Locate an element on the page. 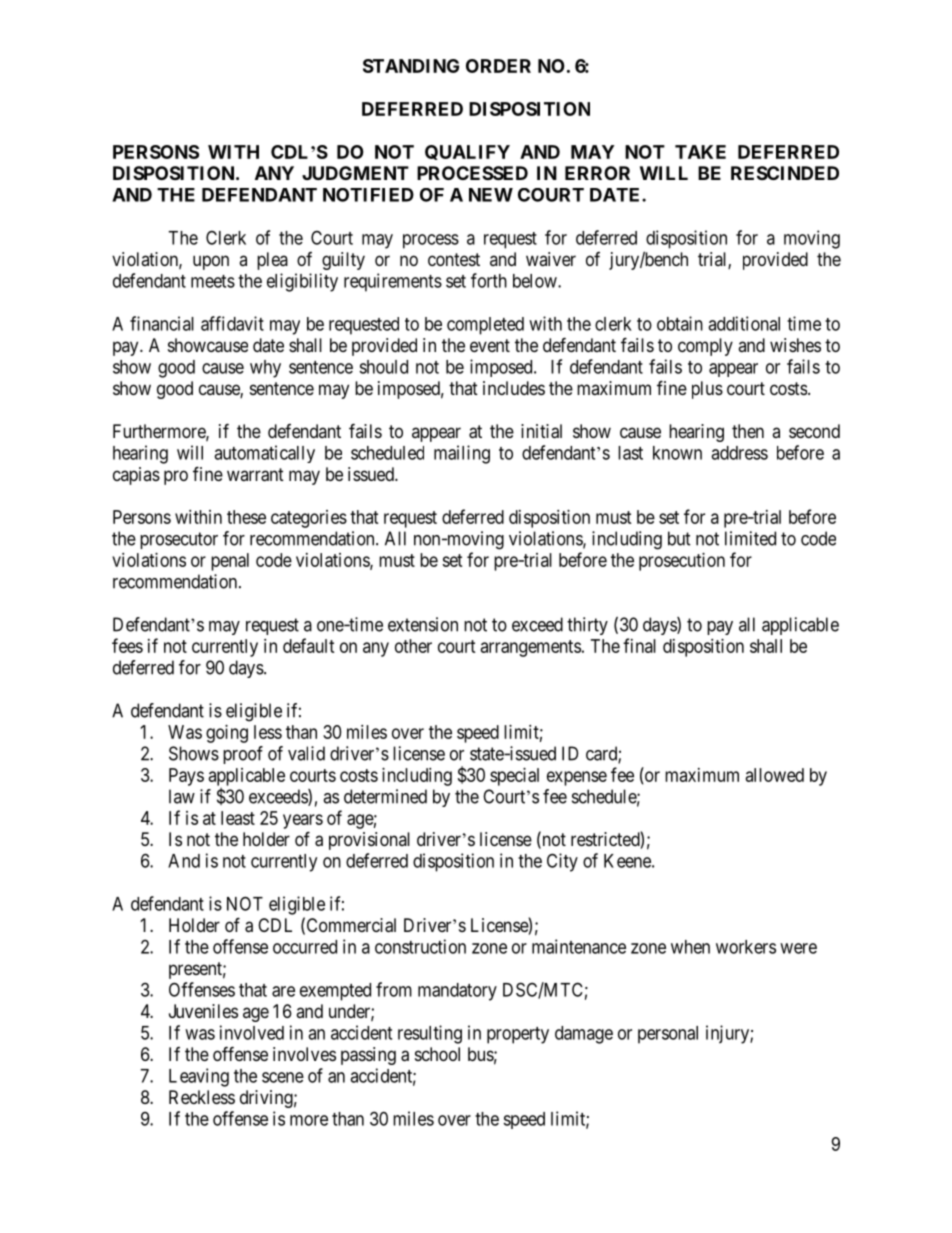 The width and height of the document is (952, 1233). ORDER is located at coordinates (498, 66).
